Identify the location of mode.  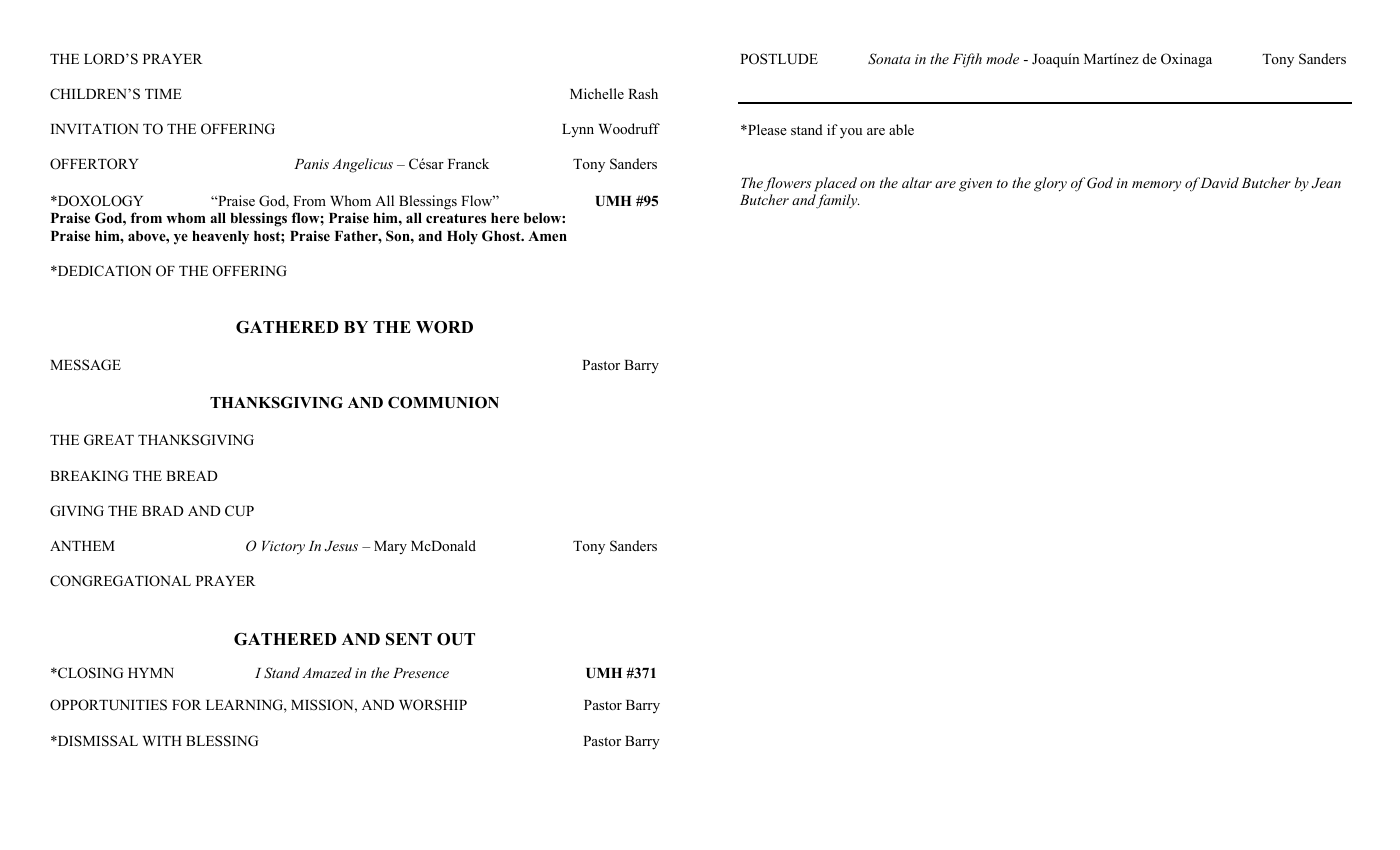
(1002, 58).
